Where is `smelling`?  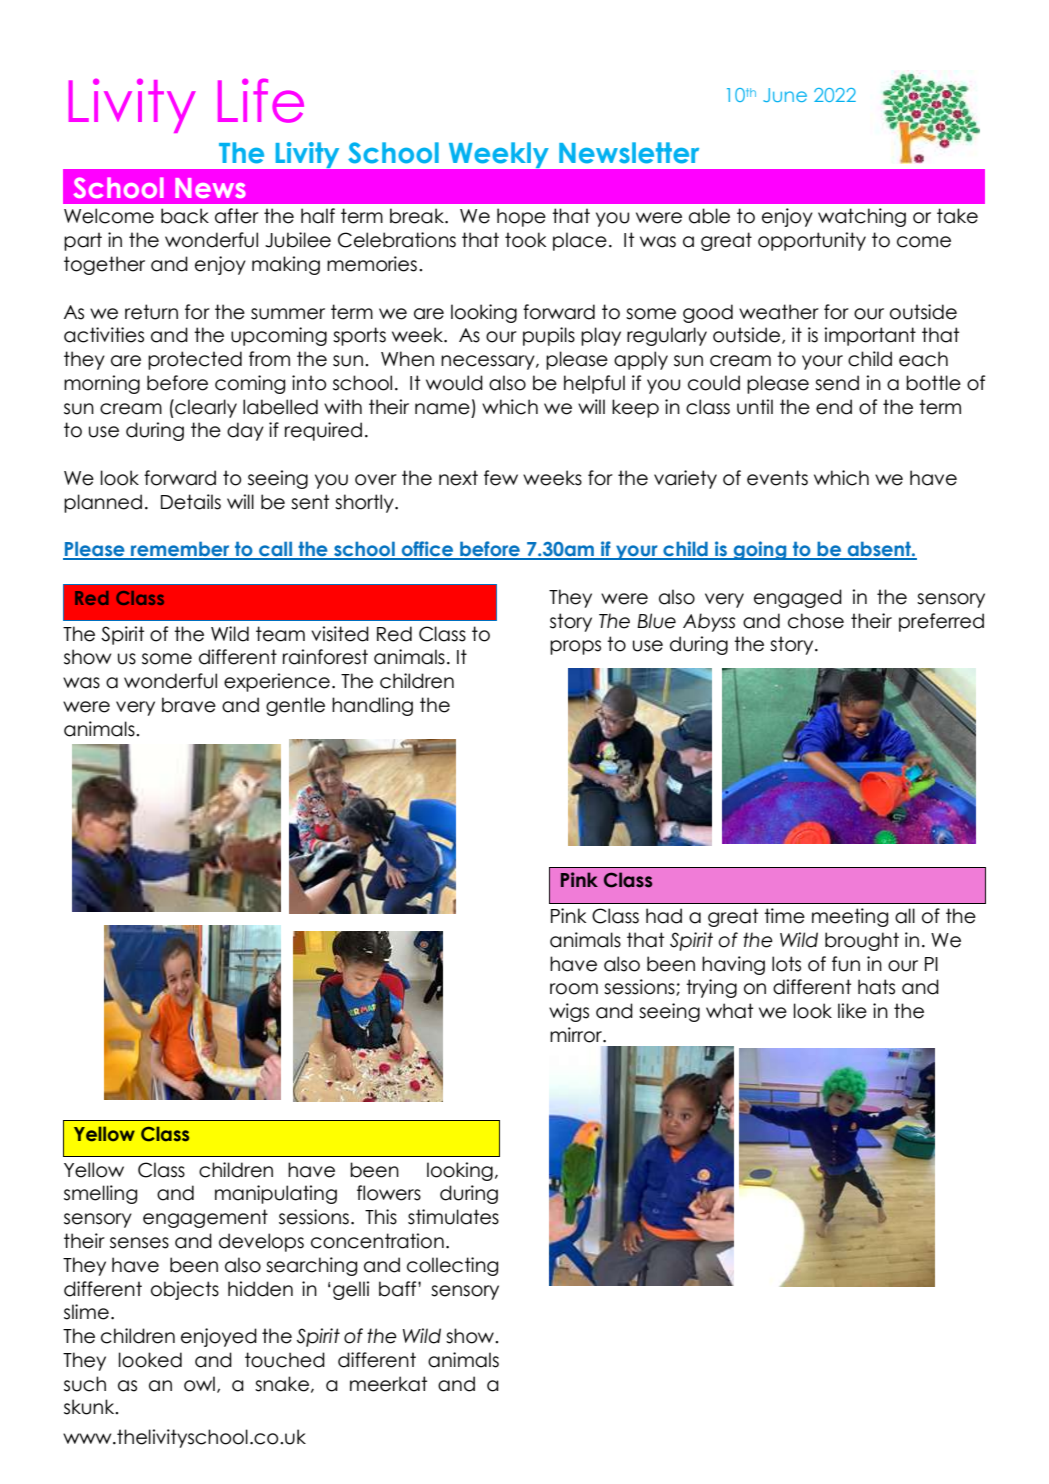 smelling is located at coordinates (100, 1194).
